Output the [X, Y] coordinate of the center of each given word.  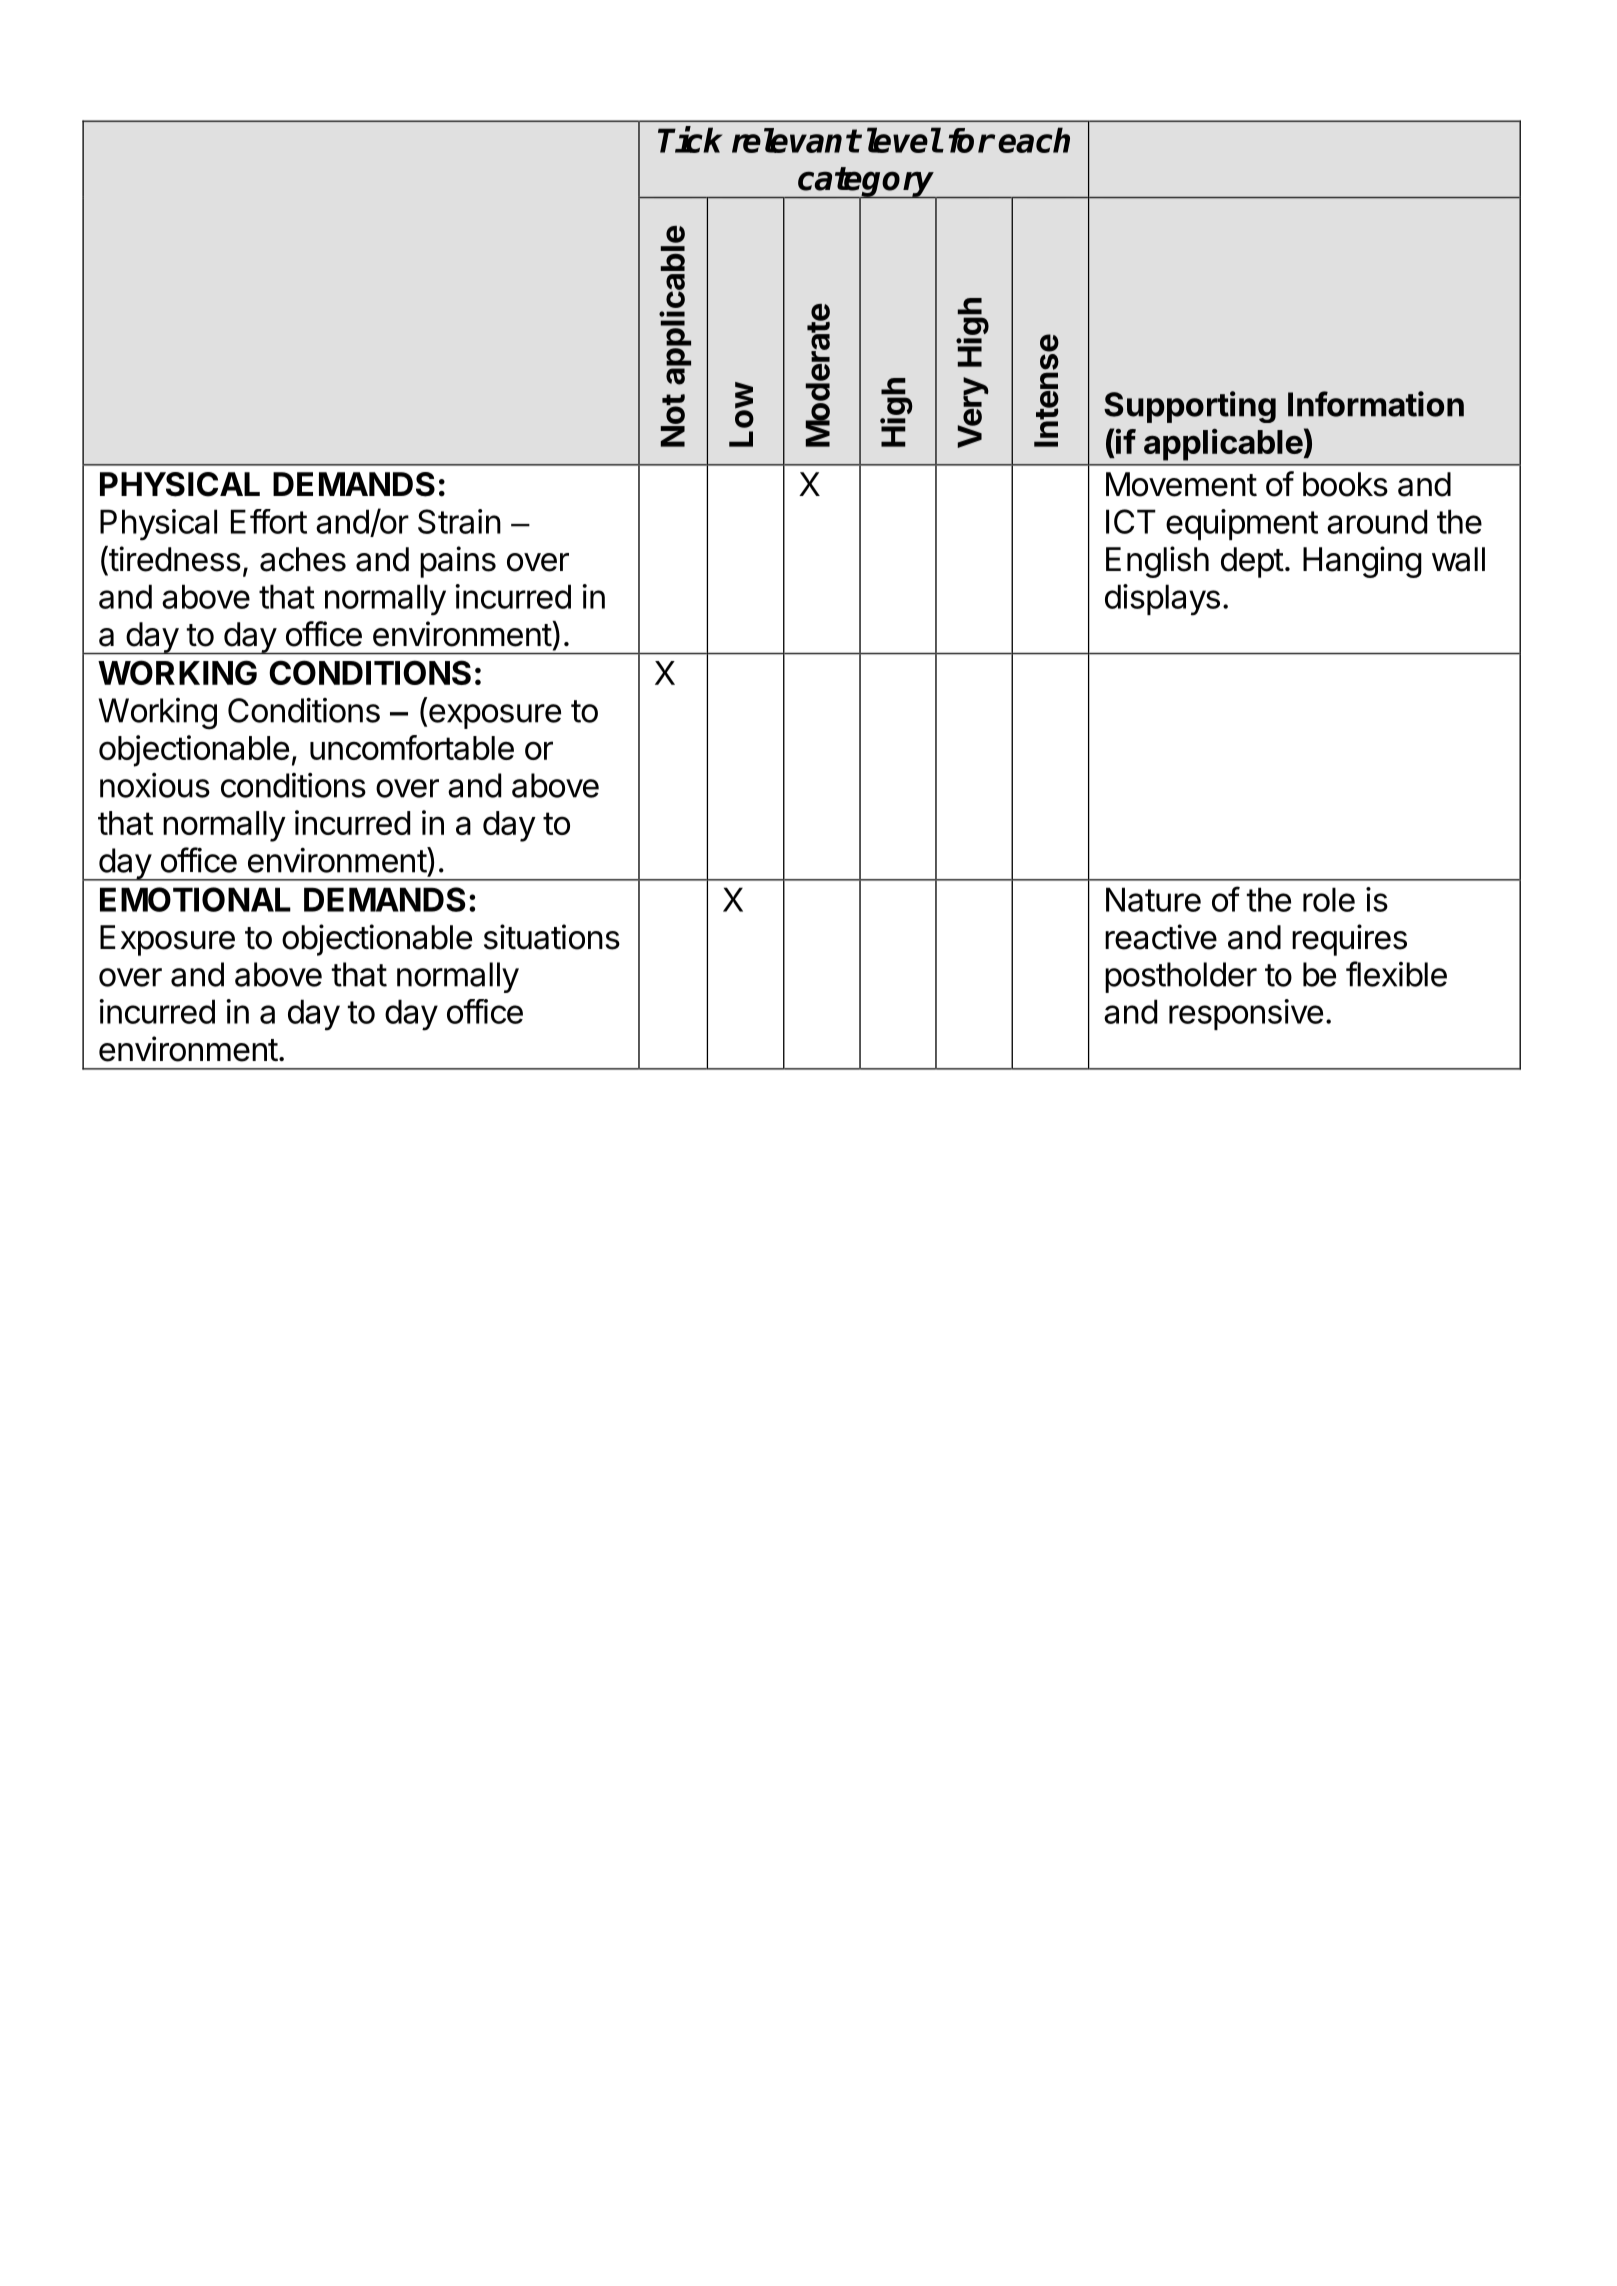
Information [1376, 404]
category [866, 183]
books [1345, 484]
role [1329, 899]
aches [303, 559]
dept [1252, 562]
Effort [269, 521]
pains [458, 562]
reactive [1161, 937]
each [1034, 140]
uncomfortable [412, 747]
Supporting [1190, 407]
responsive [1246, 1014]
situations [552, 937]
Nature [1153, 899]
